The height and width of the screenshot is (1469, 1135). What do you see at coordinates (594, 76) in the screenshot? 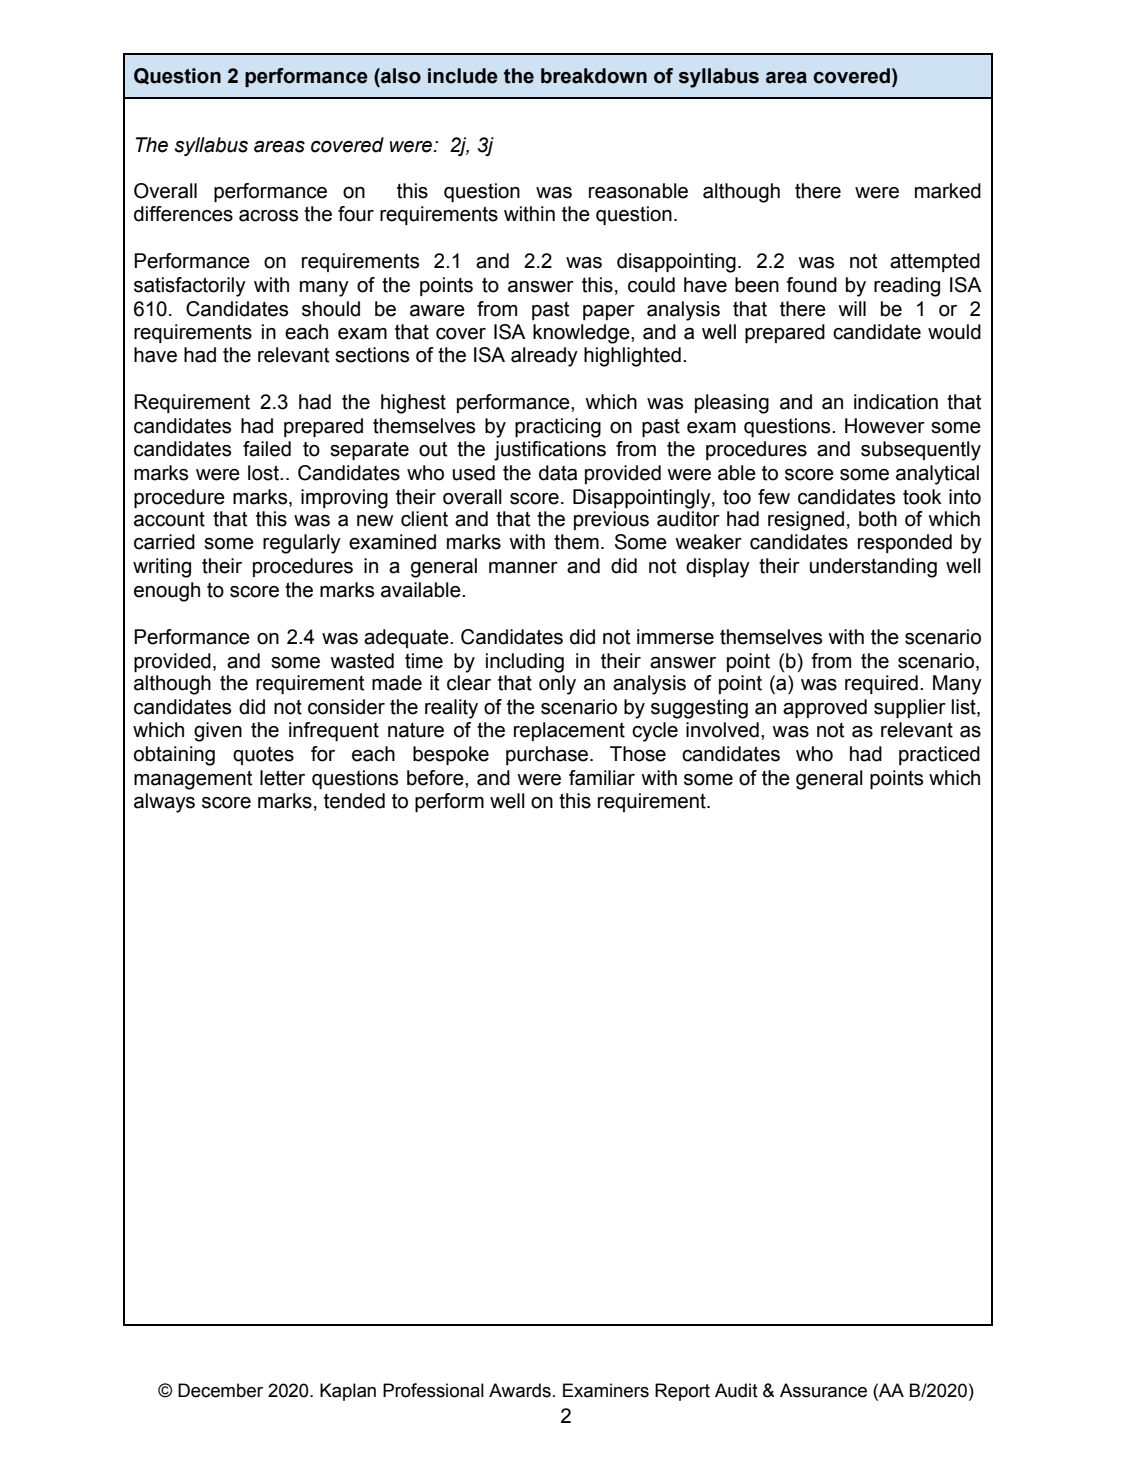
I see `breakdown` at bounding box center [594, 76].
